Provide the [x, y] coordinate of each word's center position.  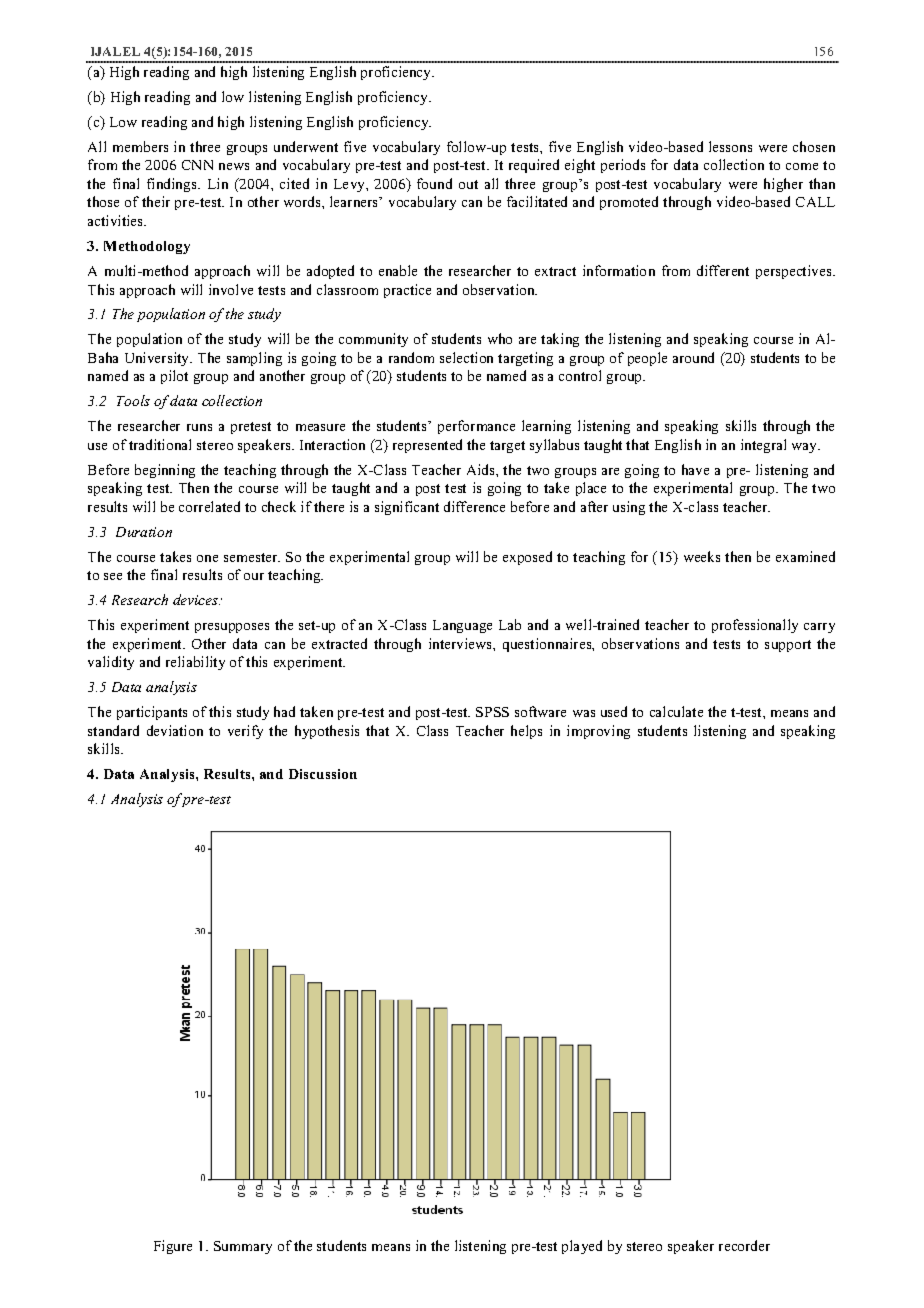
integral [763, 446]
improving [598, 732]
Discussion [323, 774]
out [468, 184]
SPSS [492, 712]
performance [476, 427]
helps [526, 732]
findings [173, 185]
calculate [676, 711]
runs [199, 427]
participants [152, 713]
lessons [730, 146]
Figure [173, 1247]
